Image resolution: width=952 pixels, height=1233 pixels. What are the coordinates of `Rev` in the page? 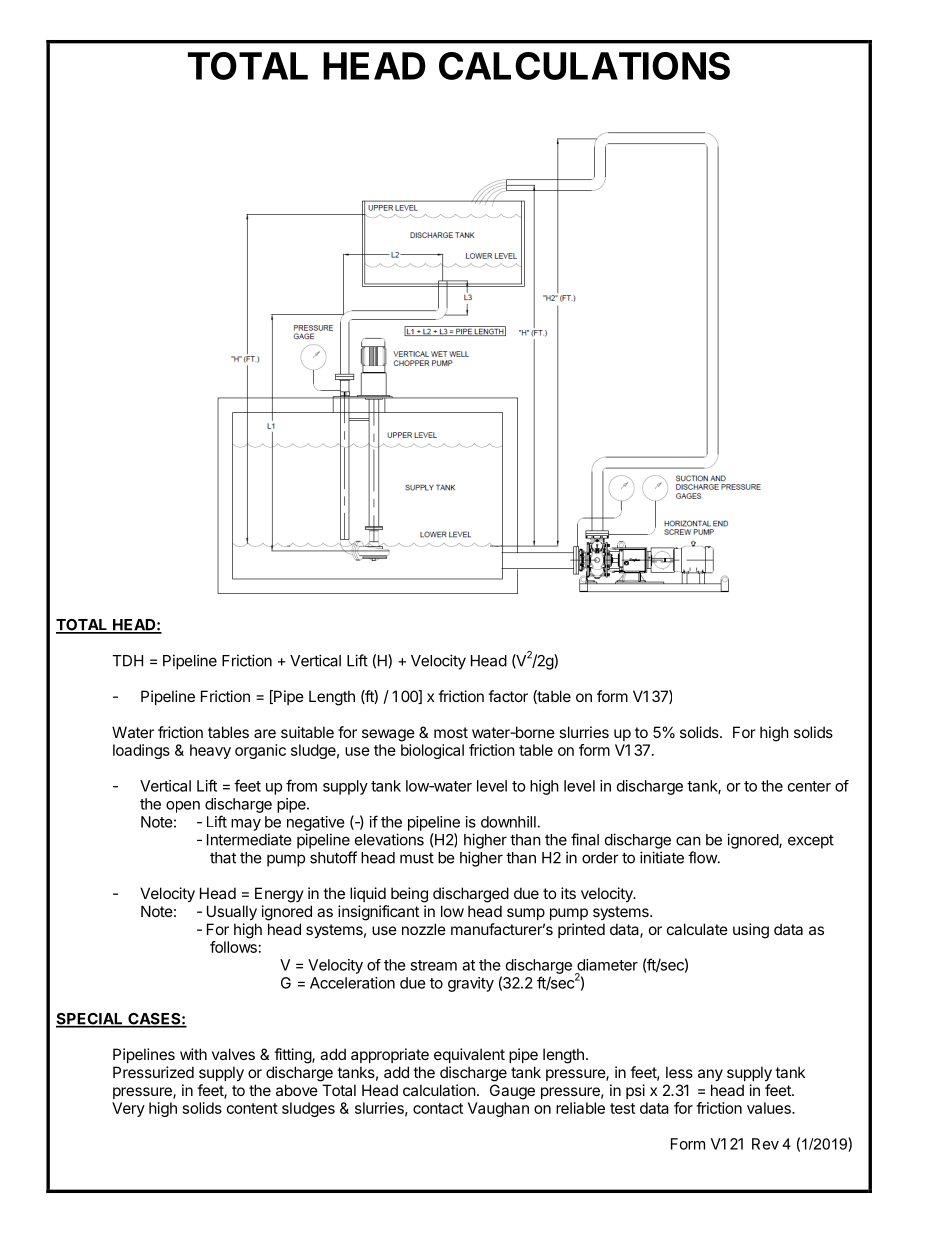 It's located at (765, 1144).
